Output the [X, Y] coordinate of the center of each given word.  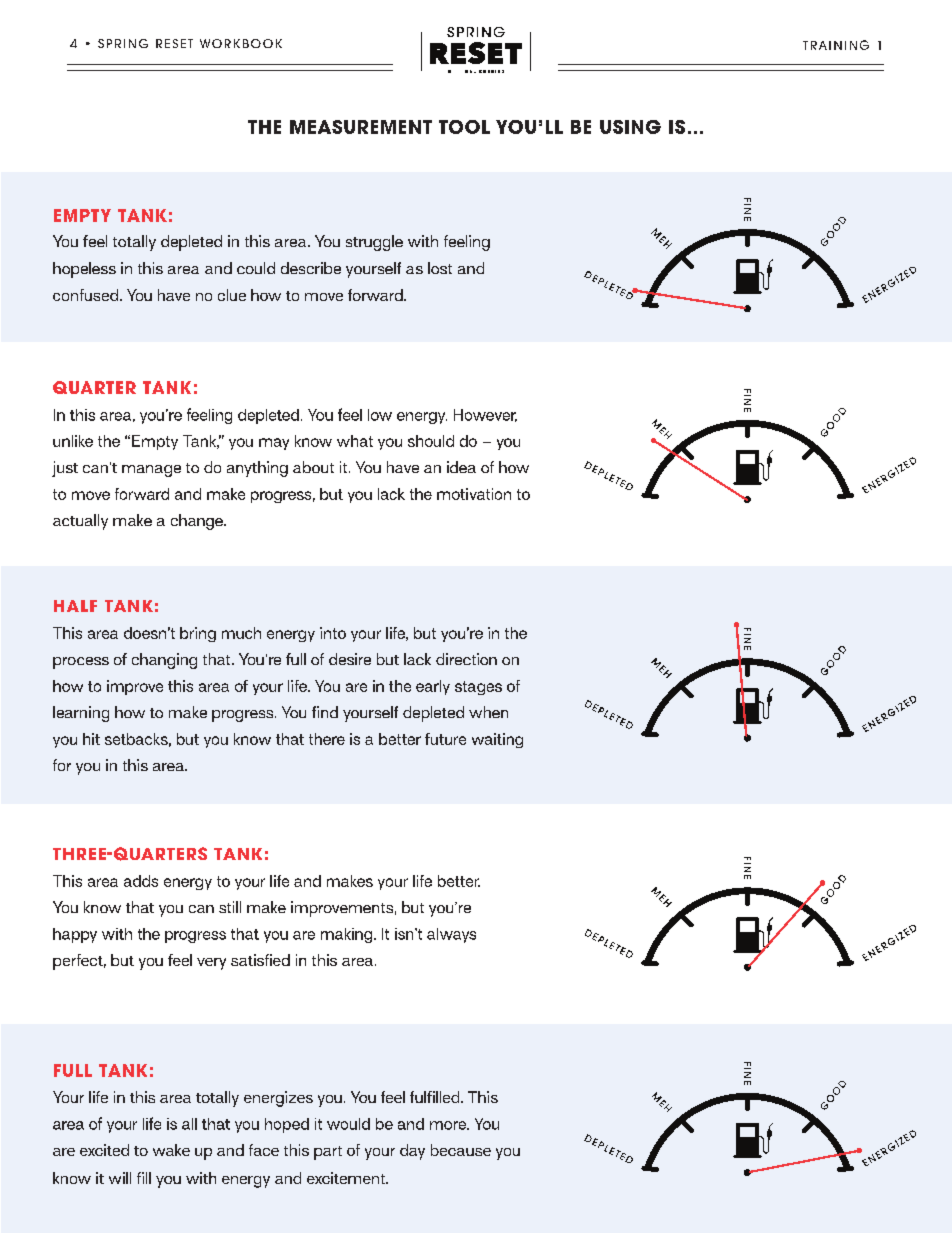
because [461, 1150]
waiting [497, 740]
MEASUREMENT [361, 127]
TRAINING [836, 45]
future [445, 739]
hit [91, 739]
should [431, 441]
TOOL [464, 127]
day [412, 1152]
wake [171, 1150]
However [485, 415]
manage [151, 471]
